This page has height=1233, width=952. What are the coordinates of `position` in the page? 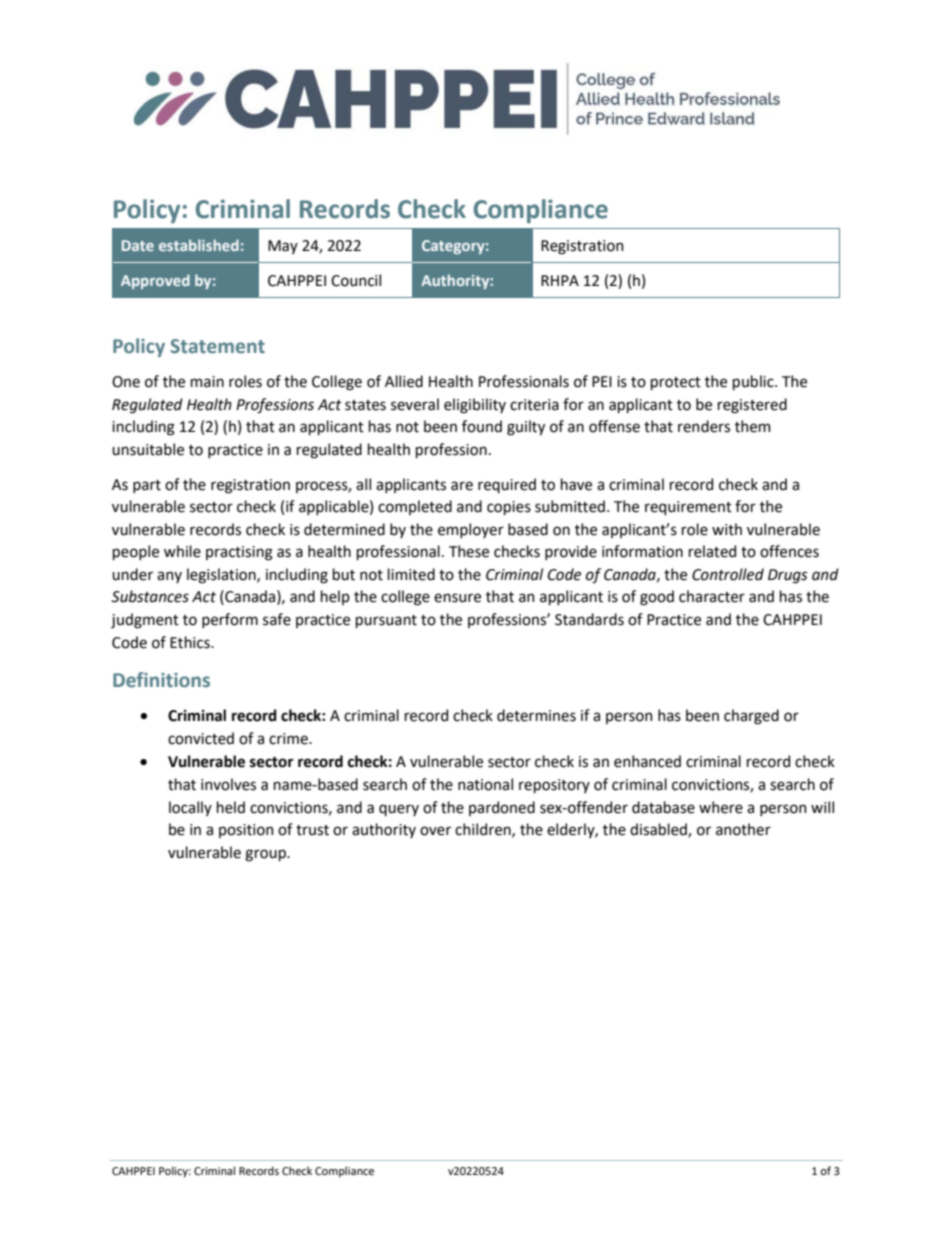 It's located at (246, 831).
